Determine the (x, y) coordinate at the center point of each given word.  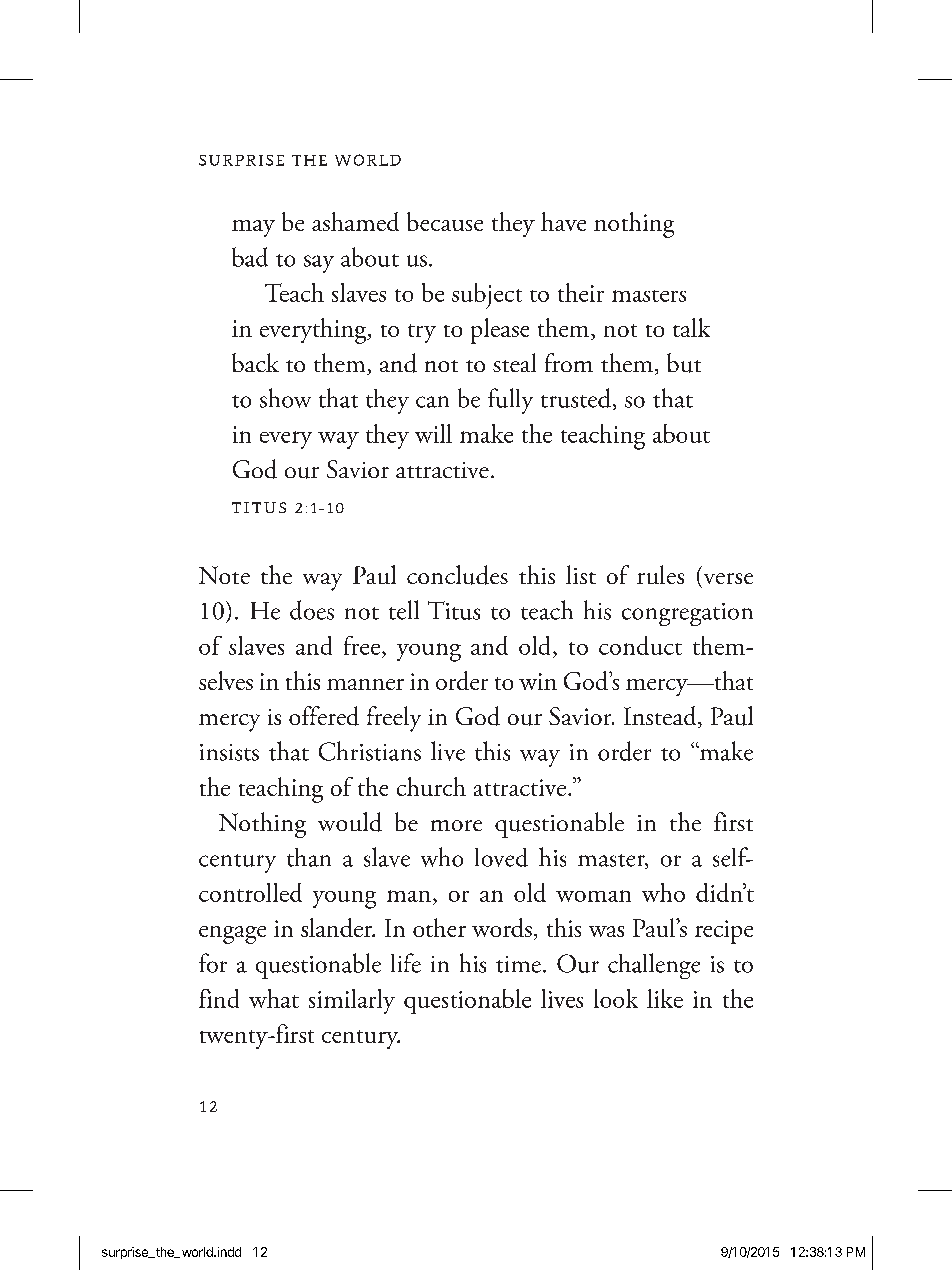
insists (229, 752)
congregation (687, 614)
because (445, 221)
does (312, 610)
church (431, 786)
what (274, 998)
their (581, 292)
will (433, 433)
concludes (457, 575)
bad (250, 257)
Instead (661, 717)
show (285, 398)
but (684, 363)
